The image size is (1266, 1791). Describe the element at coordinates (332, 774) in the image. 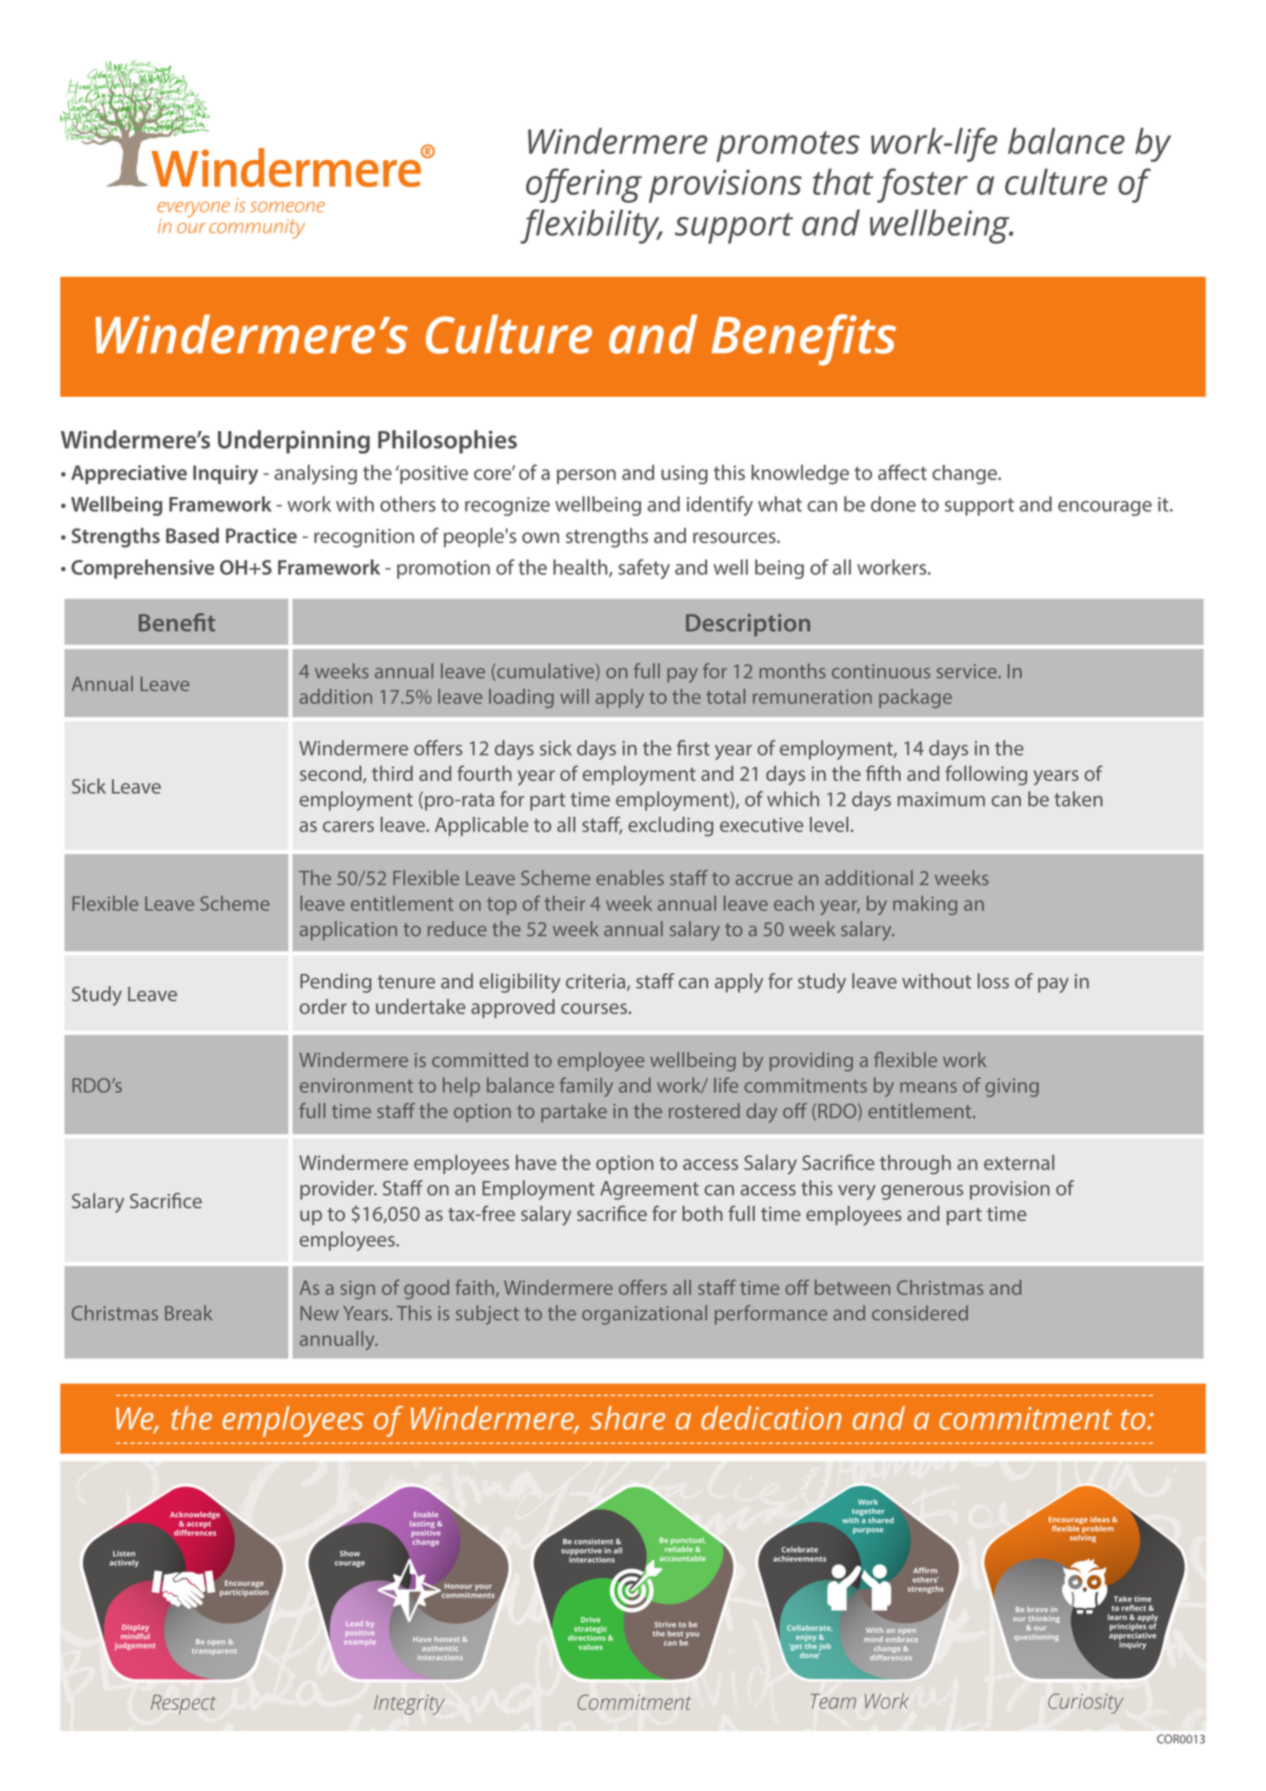

I see `second` at that location.
